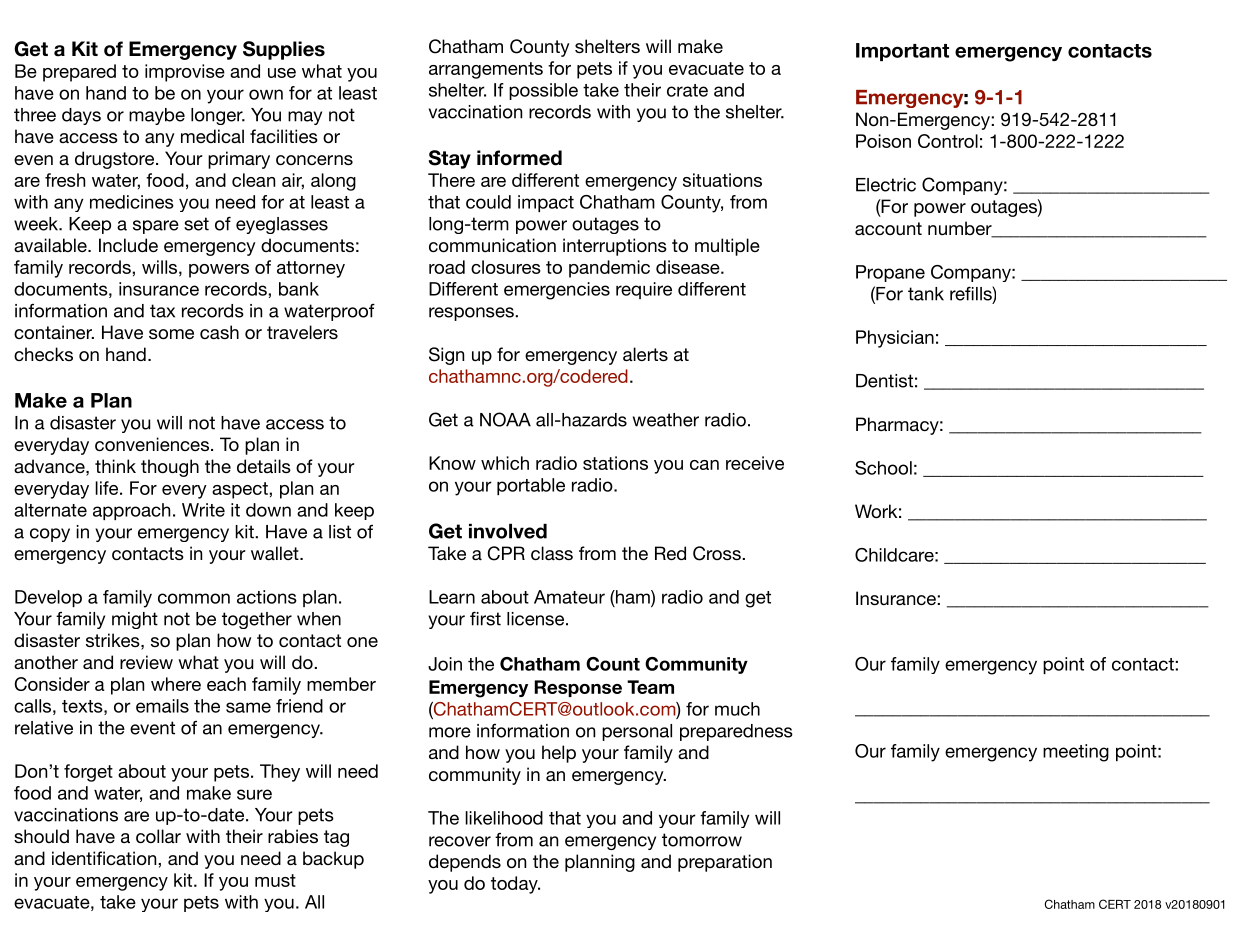  I want to click on improvise, so click(185, 73).
